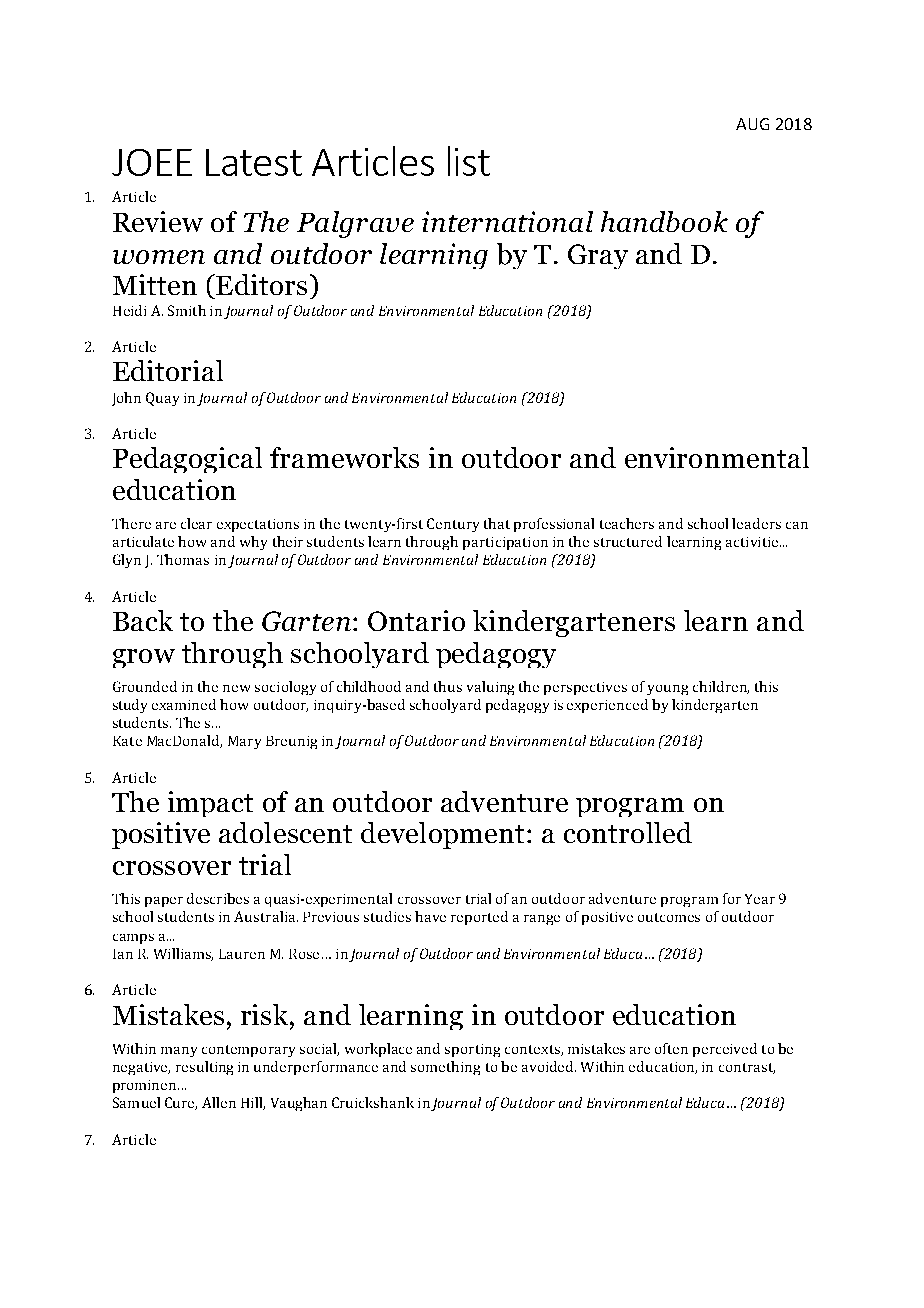 Image resolution: width=924 pixels, height=1308 pixels. What do you see at coordinates (143, 620) in the document?
I see `Back` at bounding box center [143, 620].
